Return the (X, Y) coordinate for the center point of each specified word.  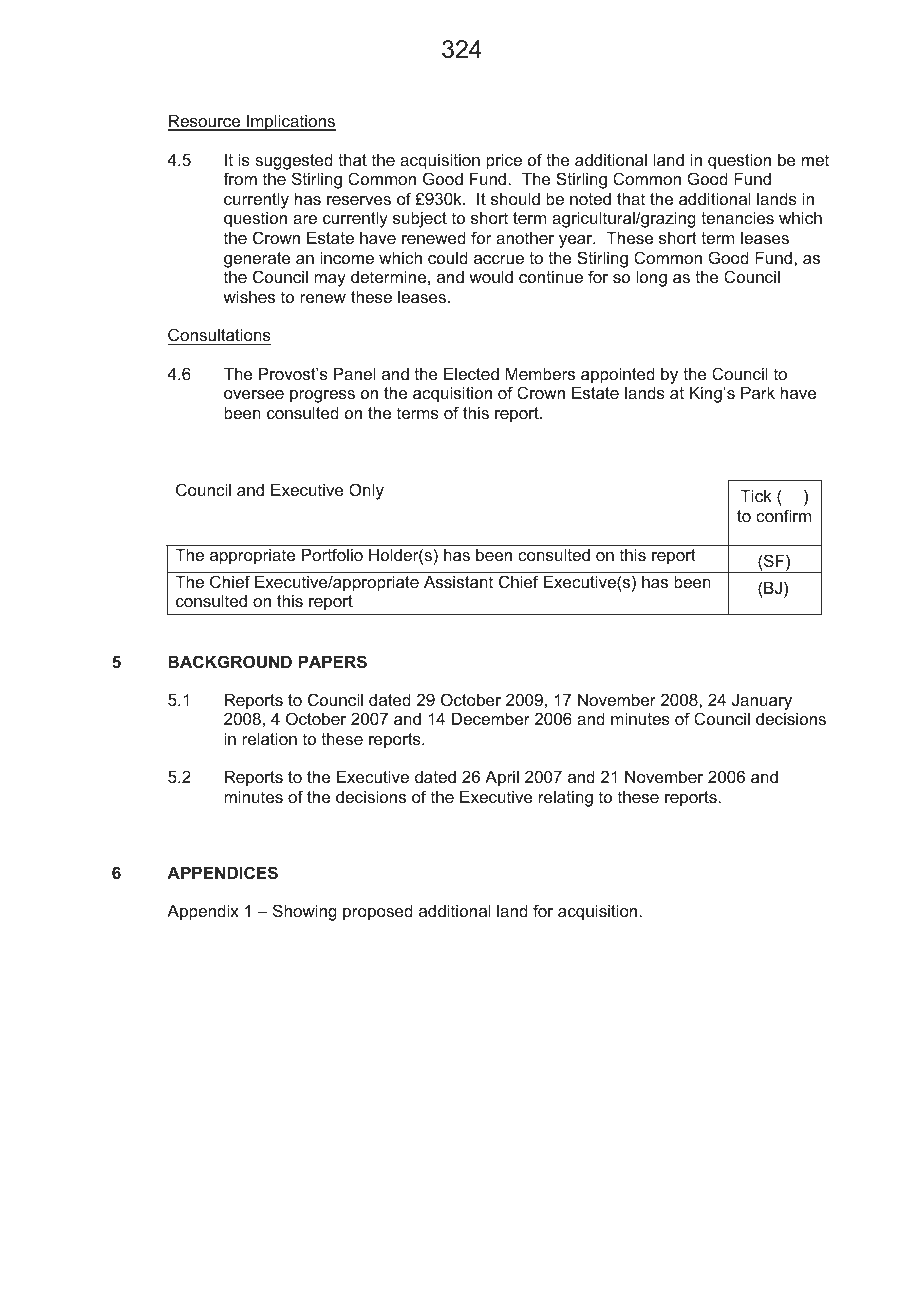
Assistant (458, 581)
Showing (305, 912)
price (504, 161)
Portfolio (332, 554)
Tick (756, 495)
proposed (378, 912)
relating (566, 798)
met (815, 160)
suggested (294, 161)
